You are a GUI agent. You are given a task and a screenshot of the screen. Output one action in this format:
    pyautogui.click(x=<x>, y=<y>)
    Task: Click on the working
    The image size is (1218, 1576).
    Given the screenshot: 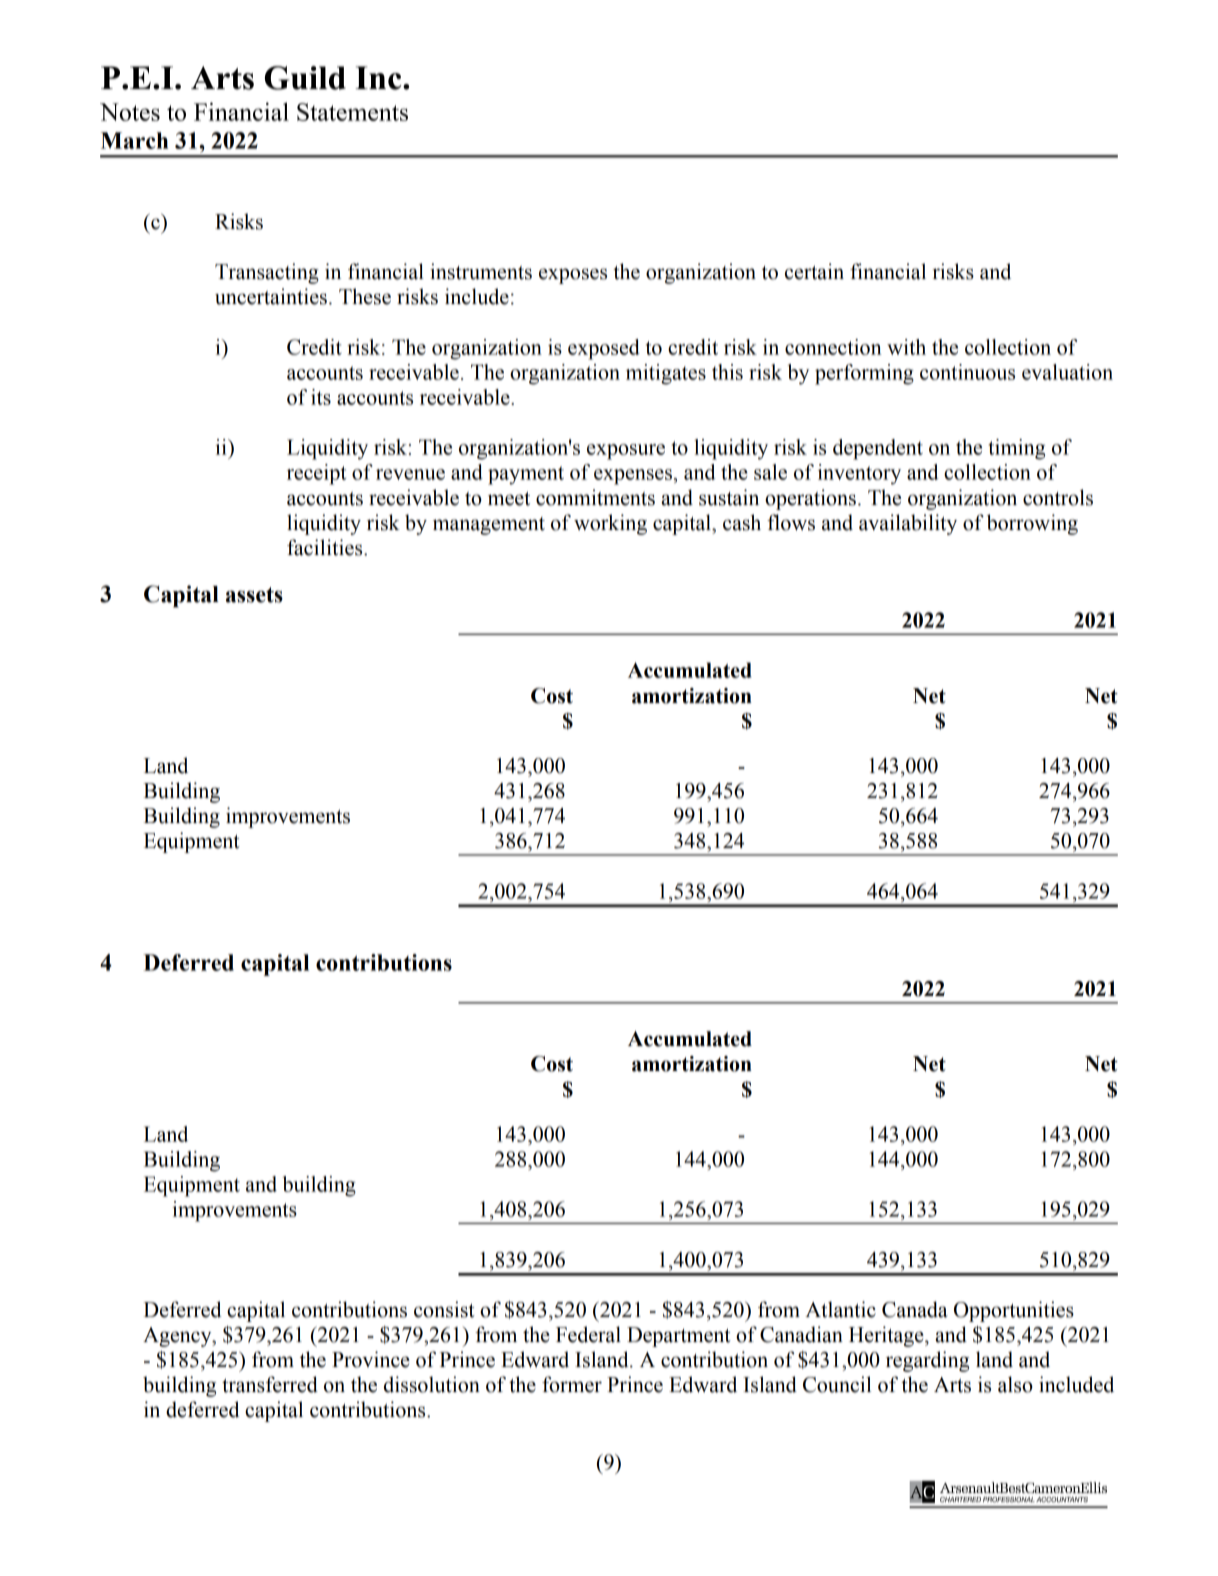 What is the action you would take?
    pyautogui.click(x=610, y=524)
